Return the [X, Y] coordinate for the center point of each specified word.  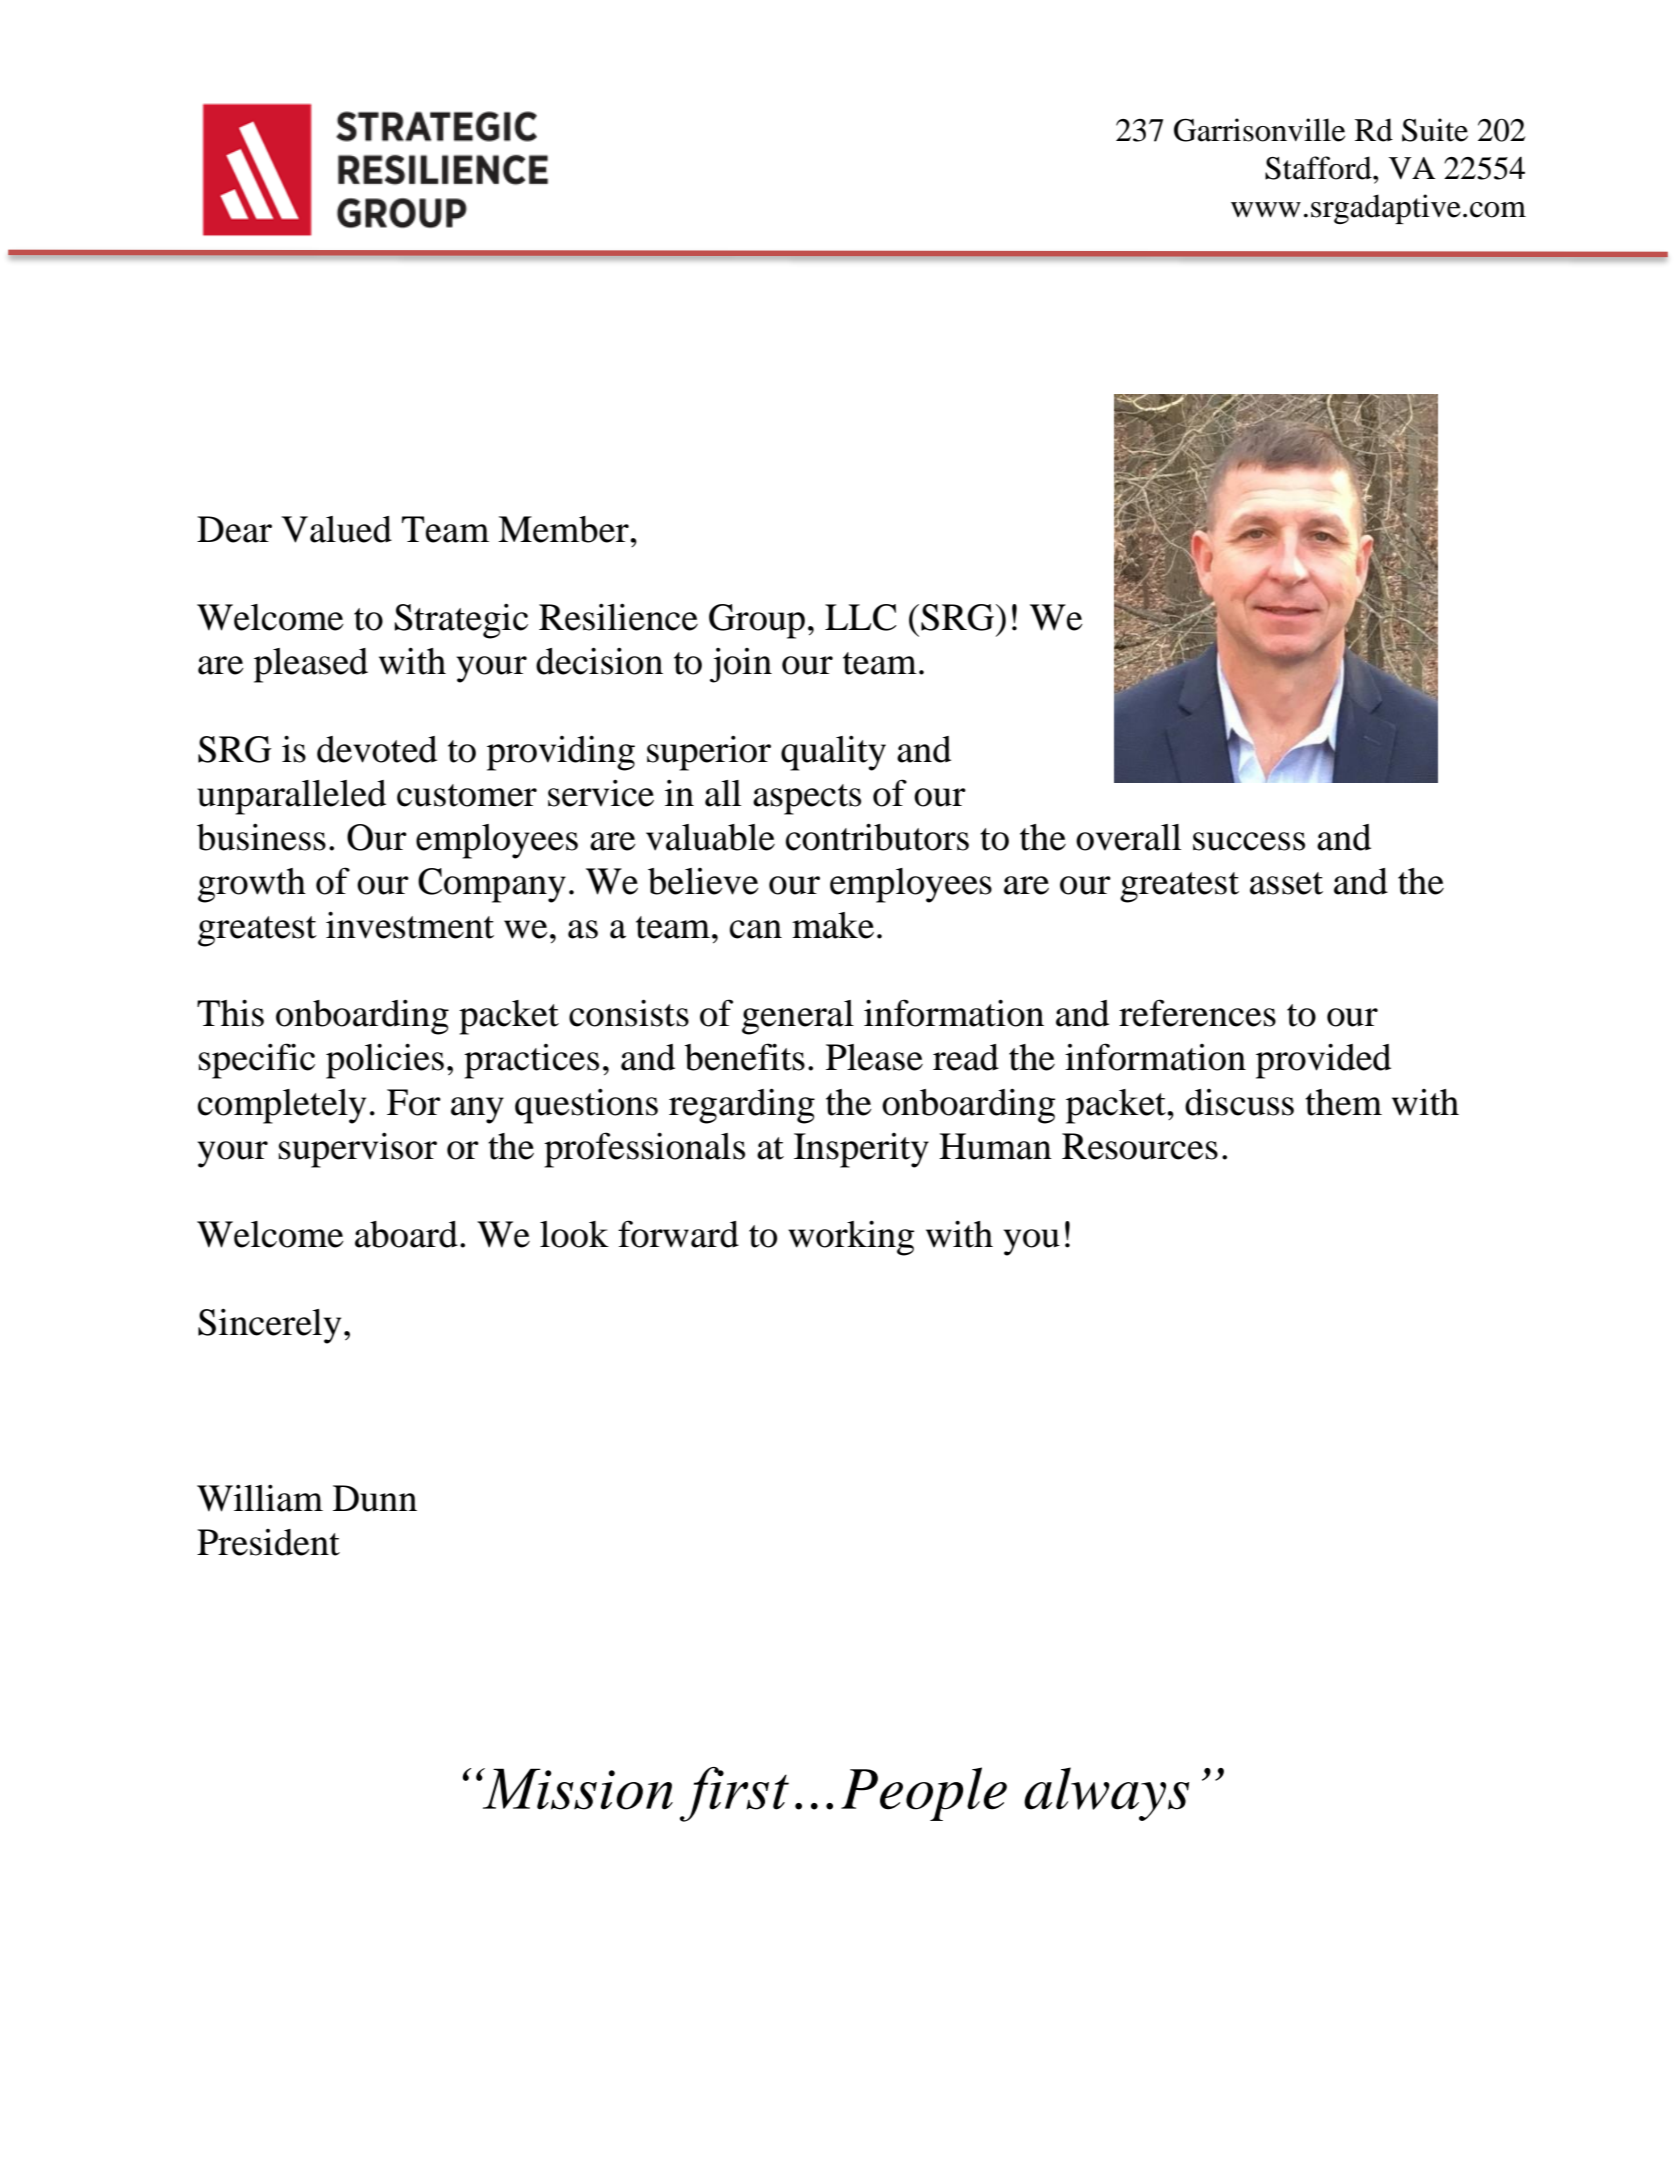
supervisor [358, 1150]
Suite [1435, 130]
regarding [742, 1106]
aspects [807, 799]
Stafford [1319, 168]
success [1249, 841]
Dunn [375, 1498]
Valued [336, 529]
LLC [861, 617]
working [851, 1238]
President [268, 1542]
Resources [1140, 1146]
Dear [234, 529]
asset [1286, 883]
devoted [377, 749]
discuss [1239, 1102]
